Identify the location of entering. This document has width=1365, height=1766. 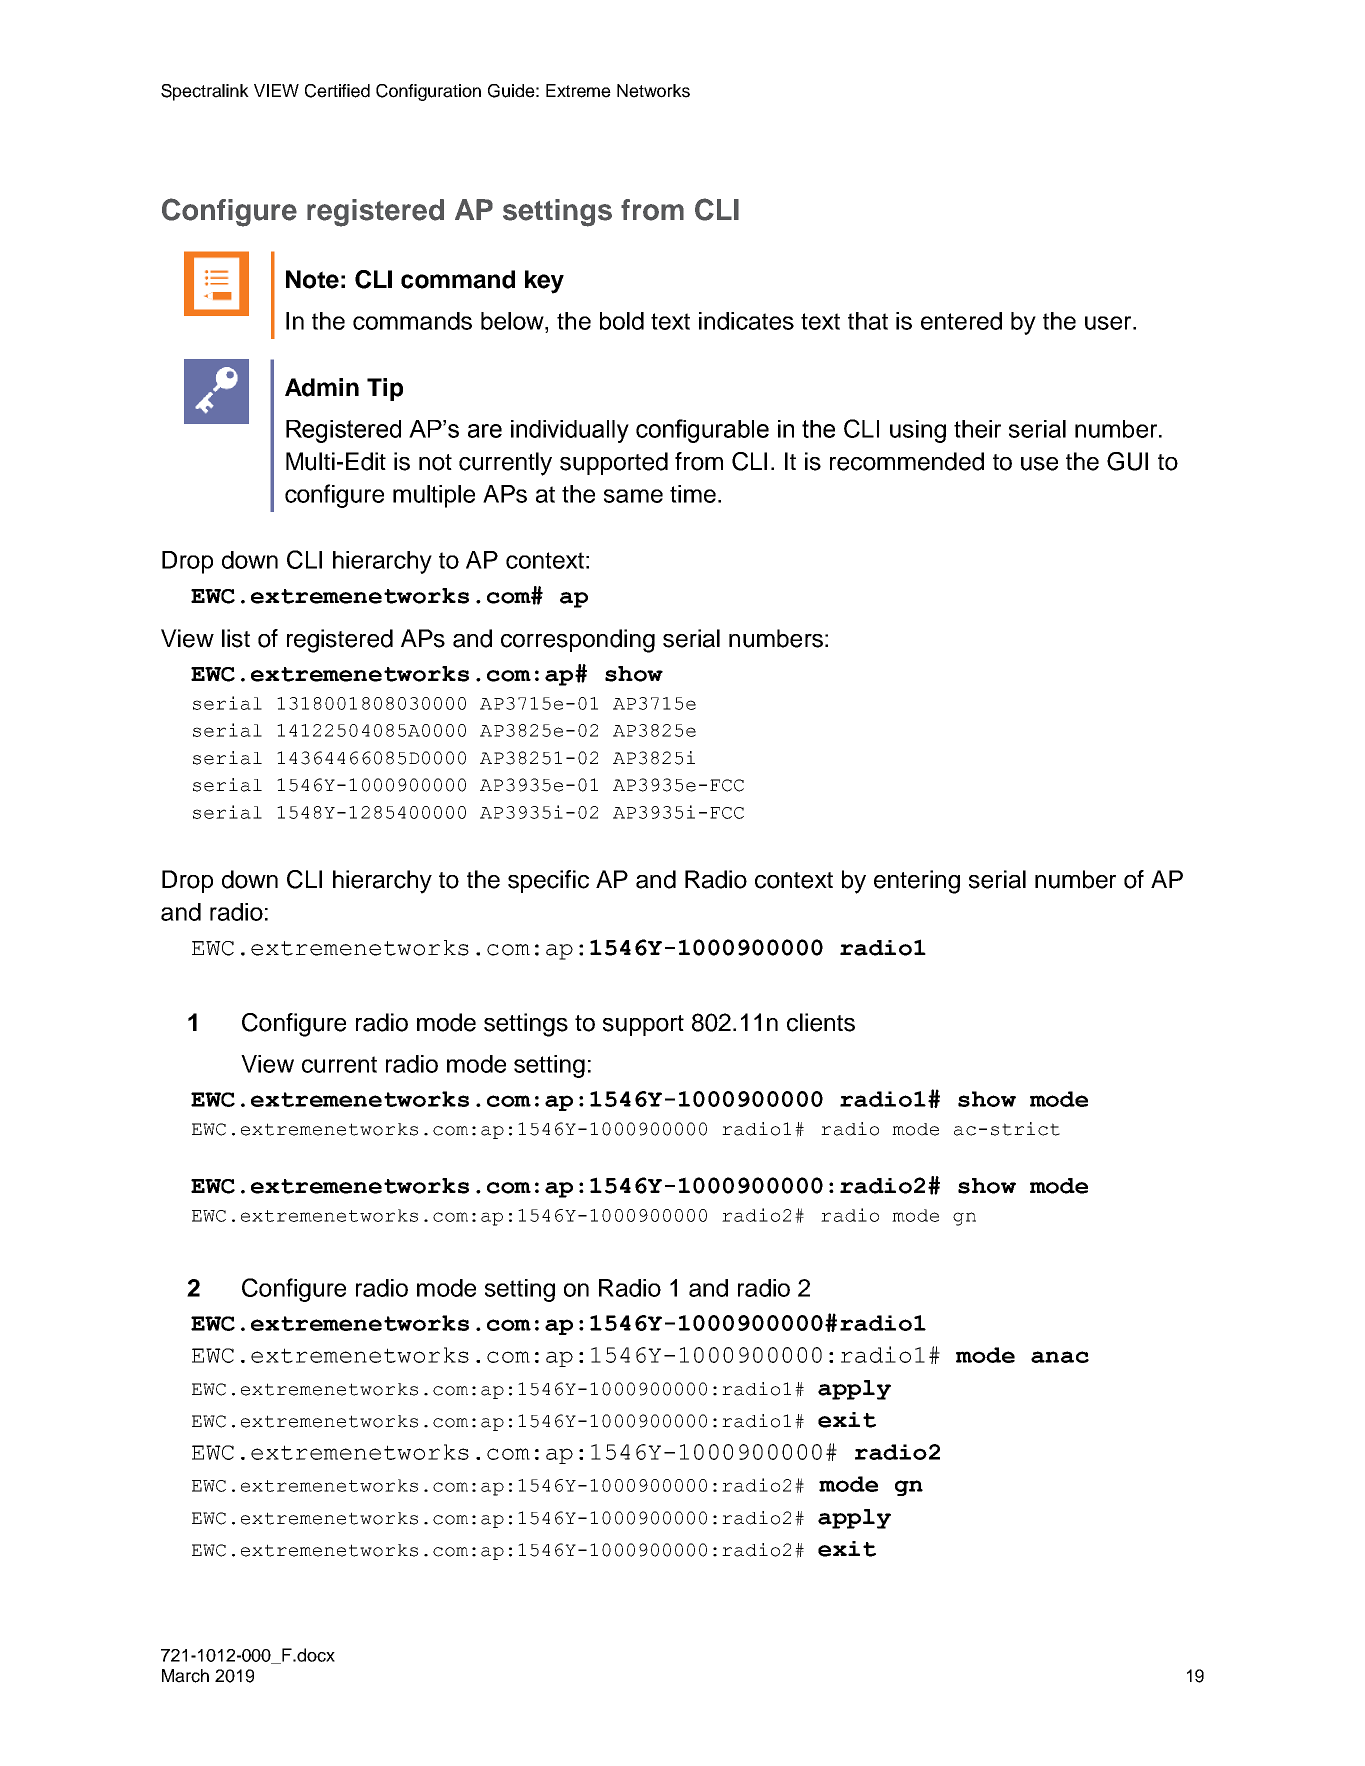
(917, 882).
